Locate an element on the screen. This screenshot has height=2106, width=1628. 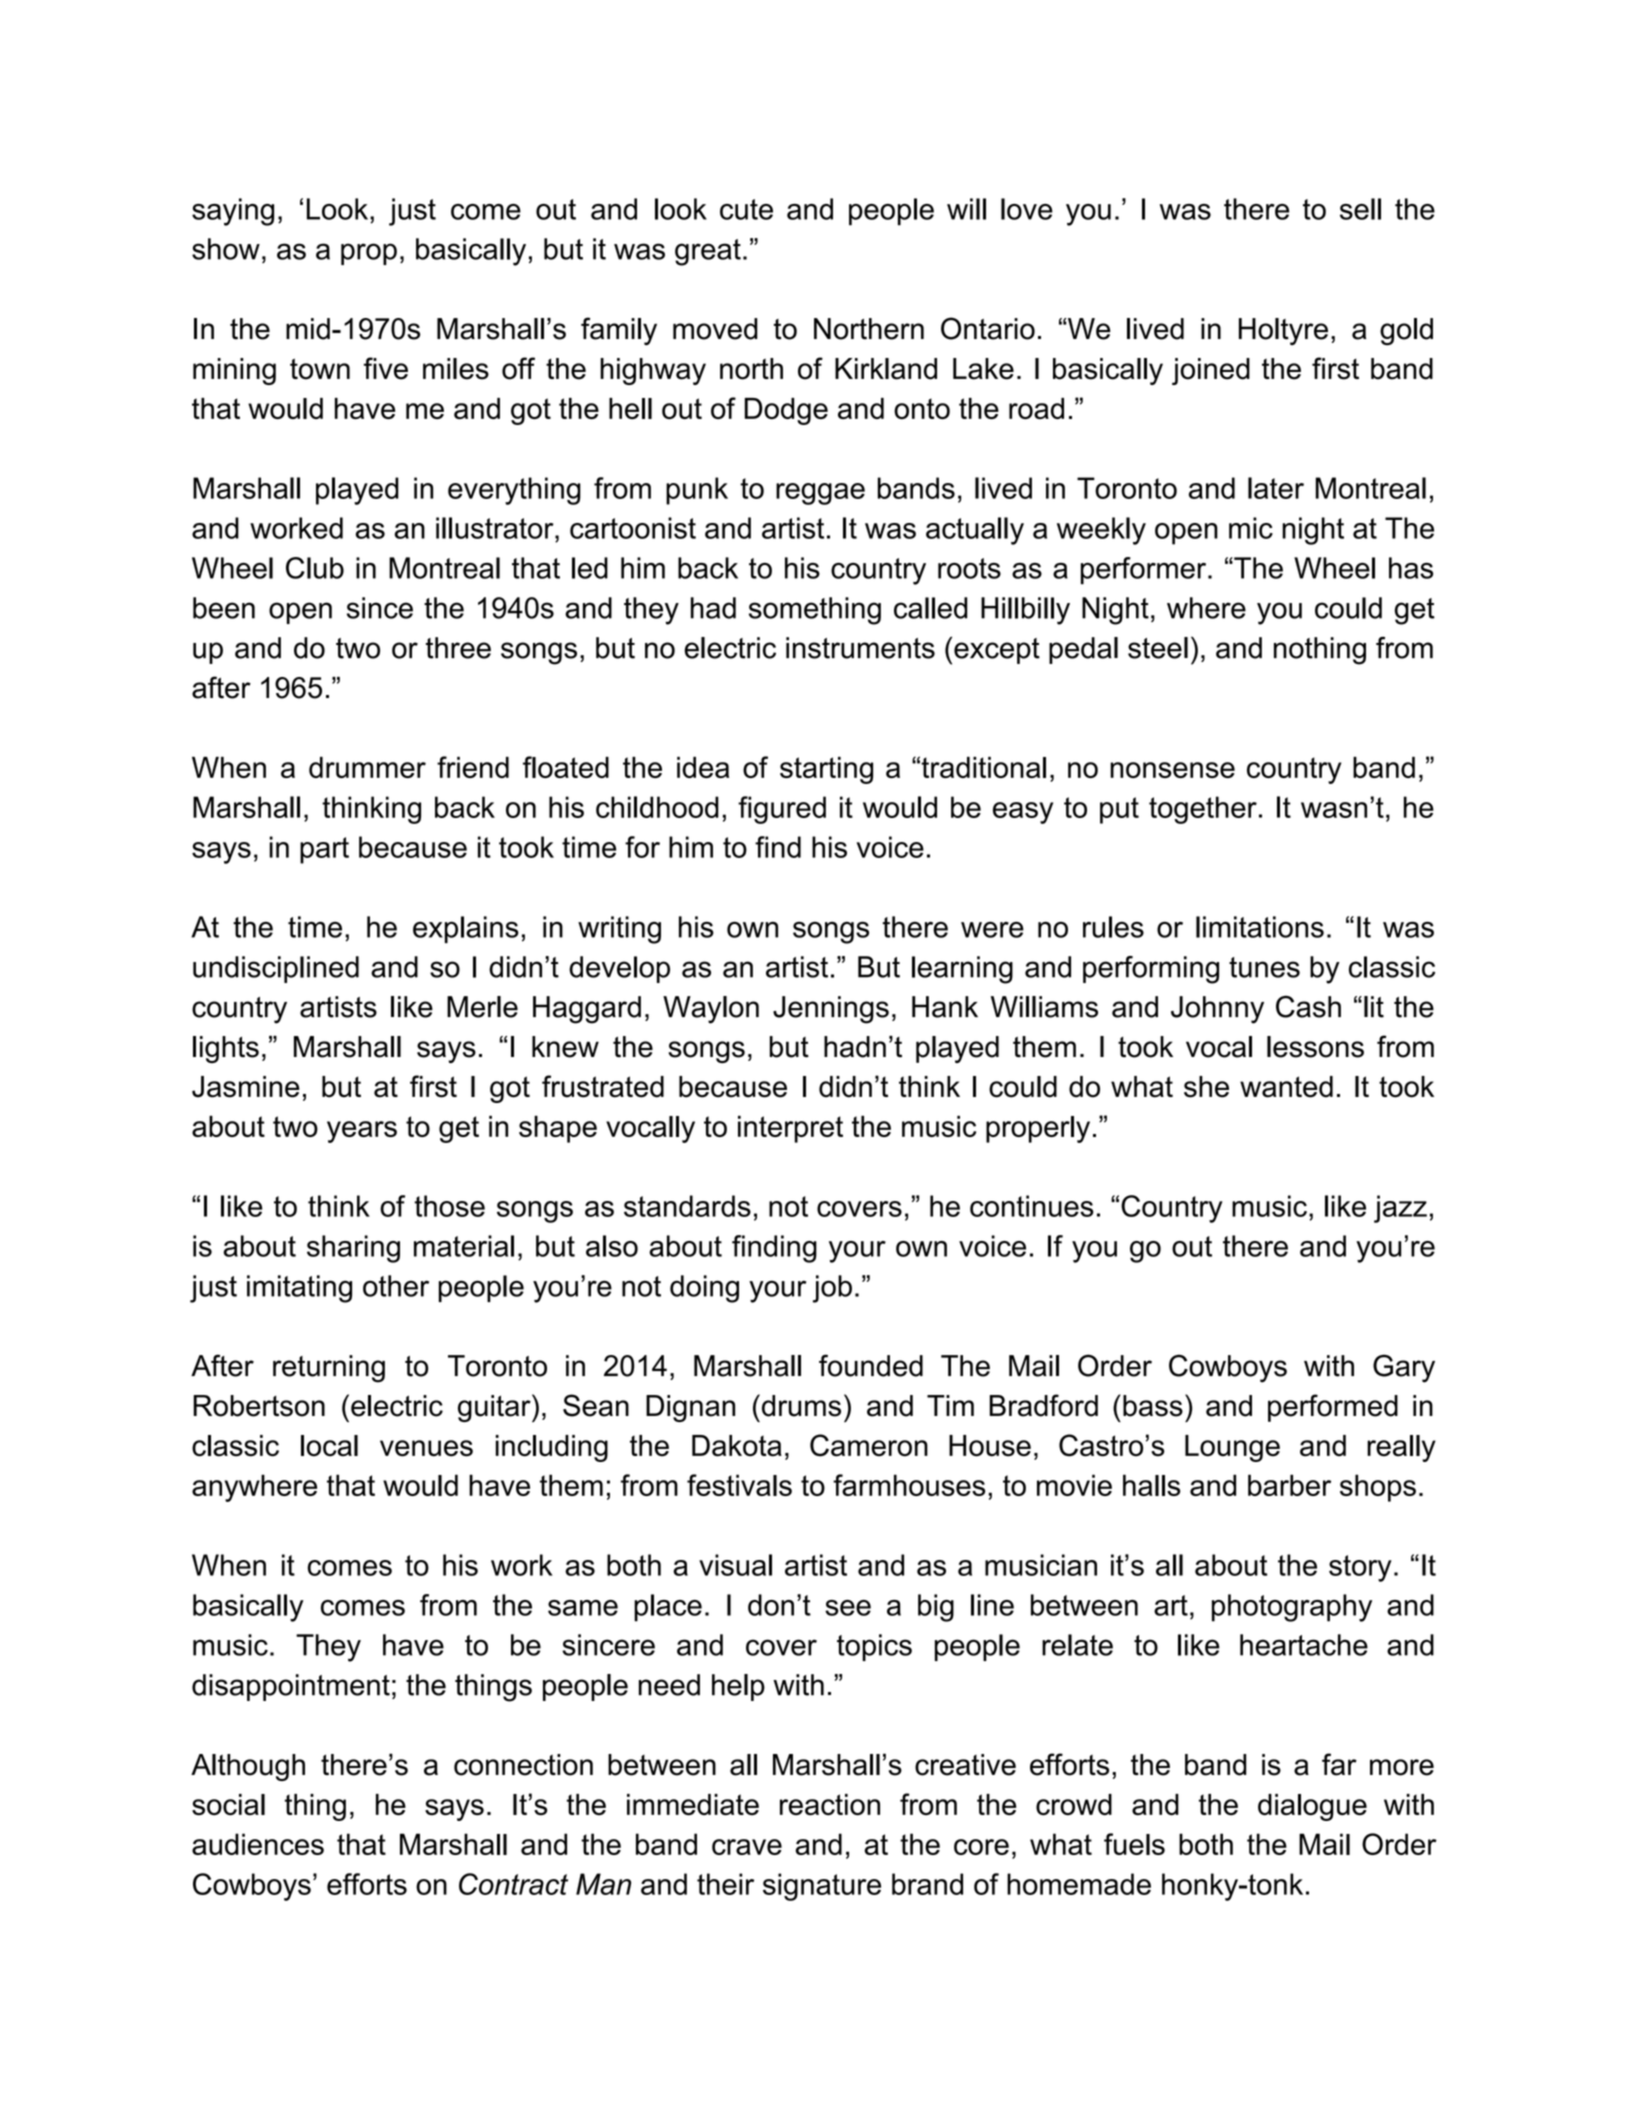
Jennings is located at coordinates (831, 1010).
